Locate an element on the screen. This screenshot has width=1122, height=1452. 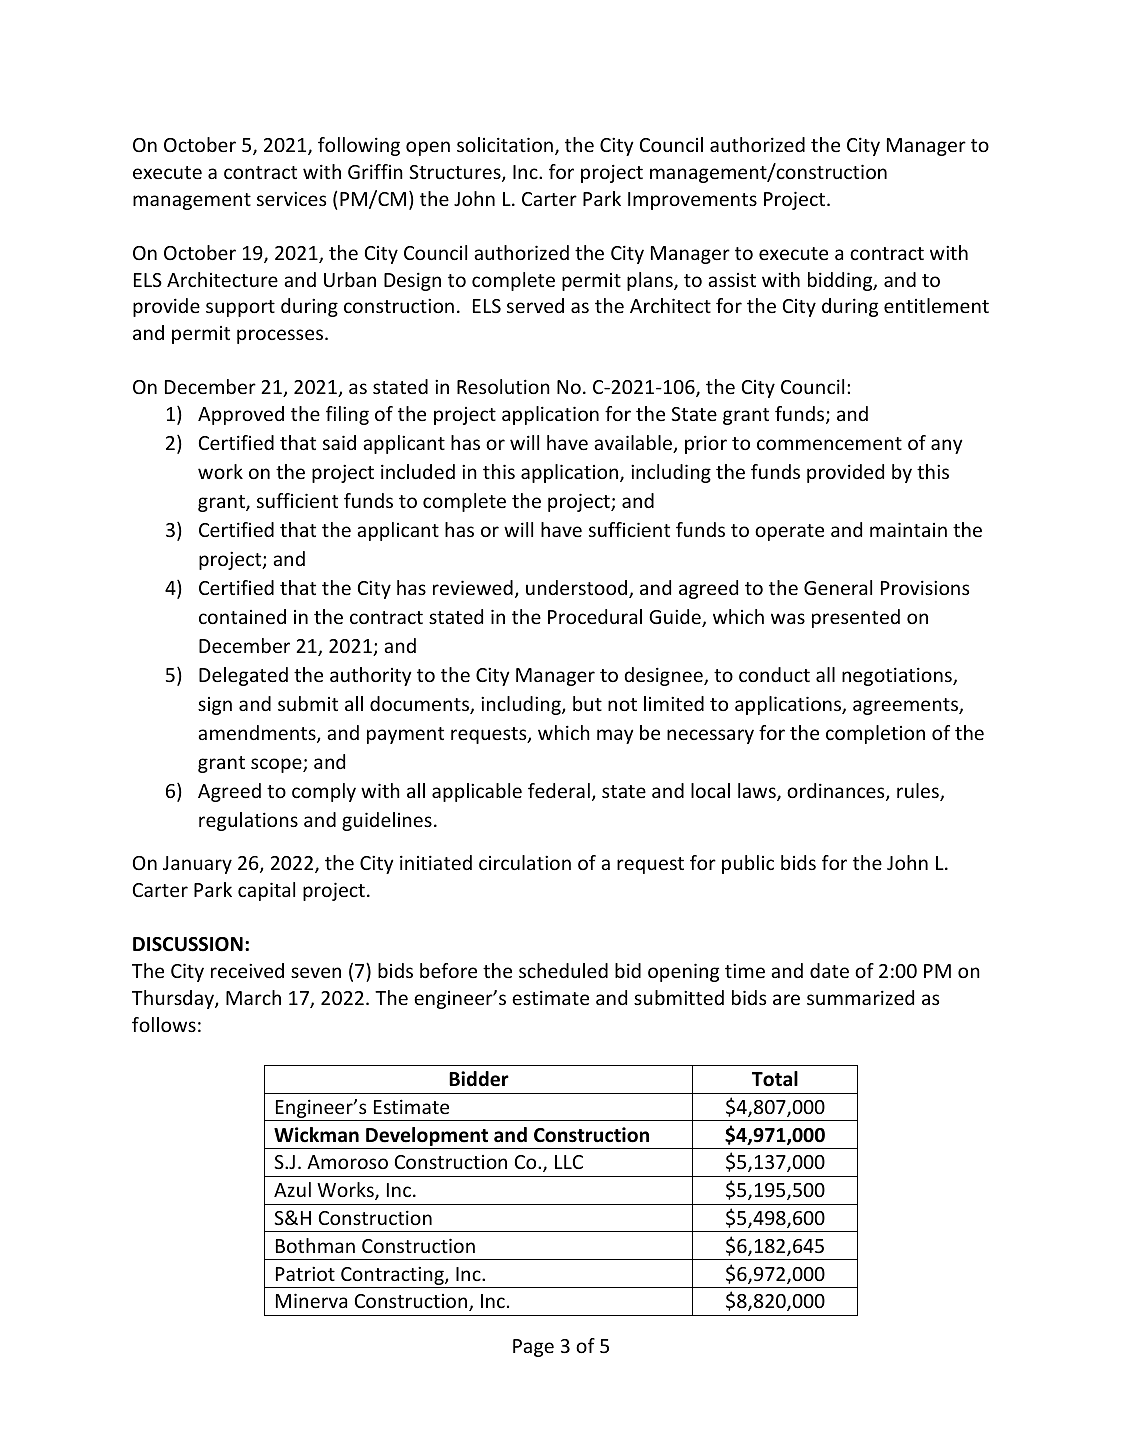
Approved is located at coordinates (241, 415).
